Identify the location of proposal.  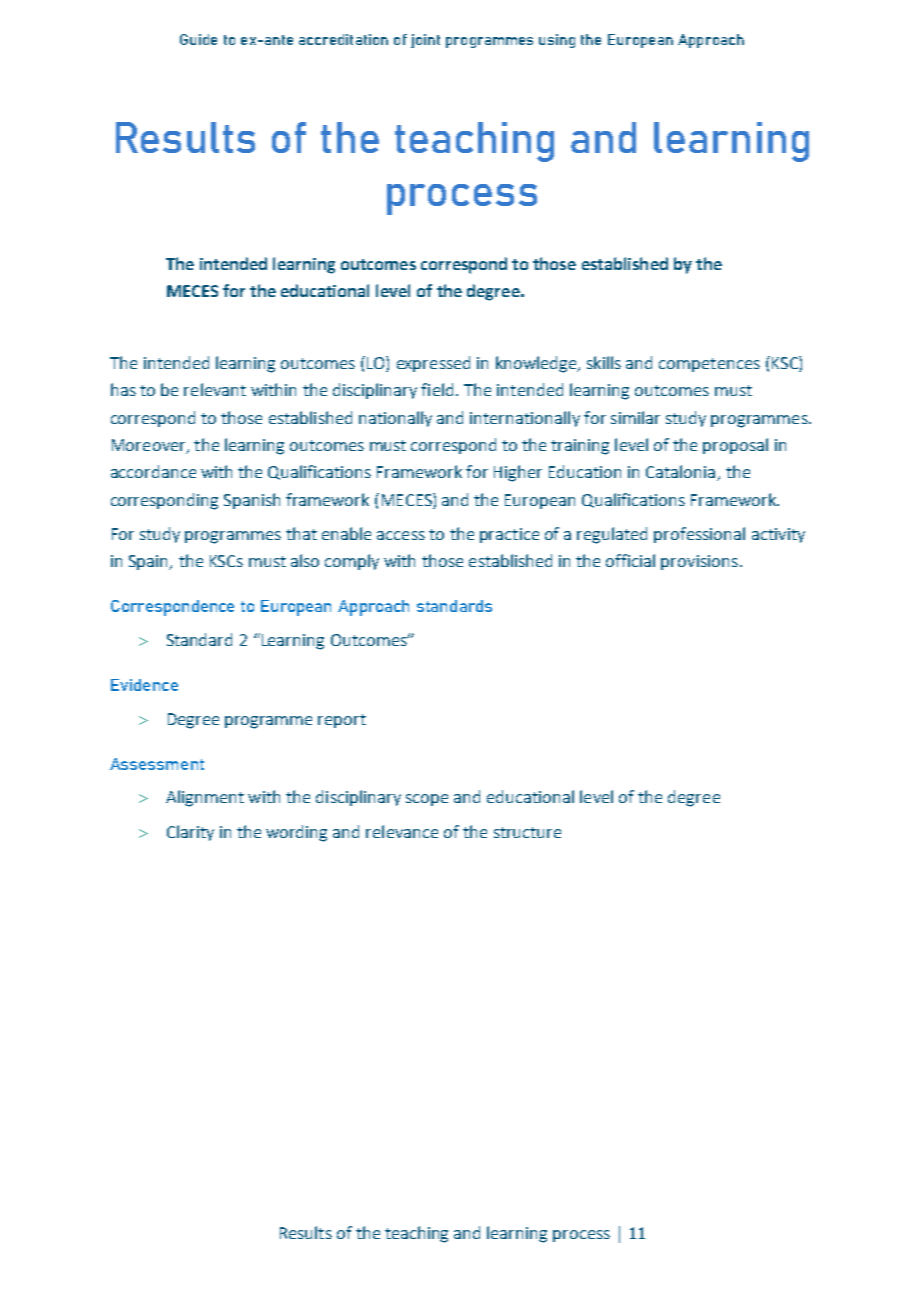
(735, 446).
